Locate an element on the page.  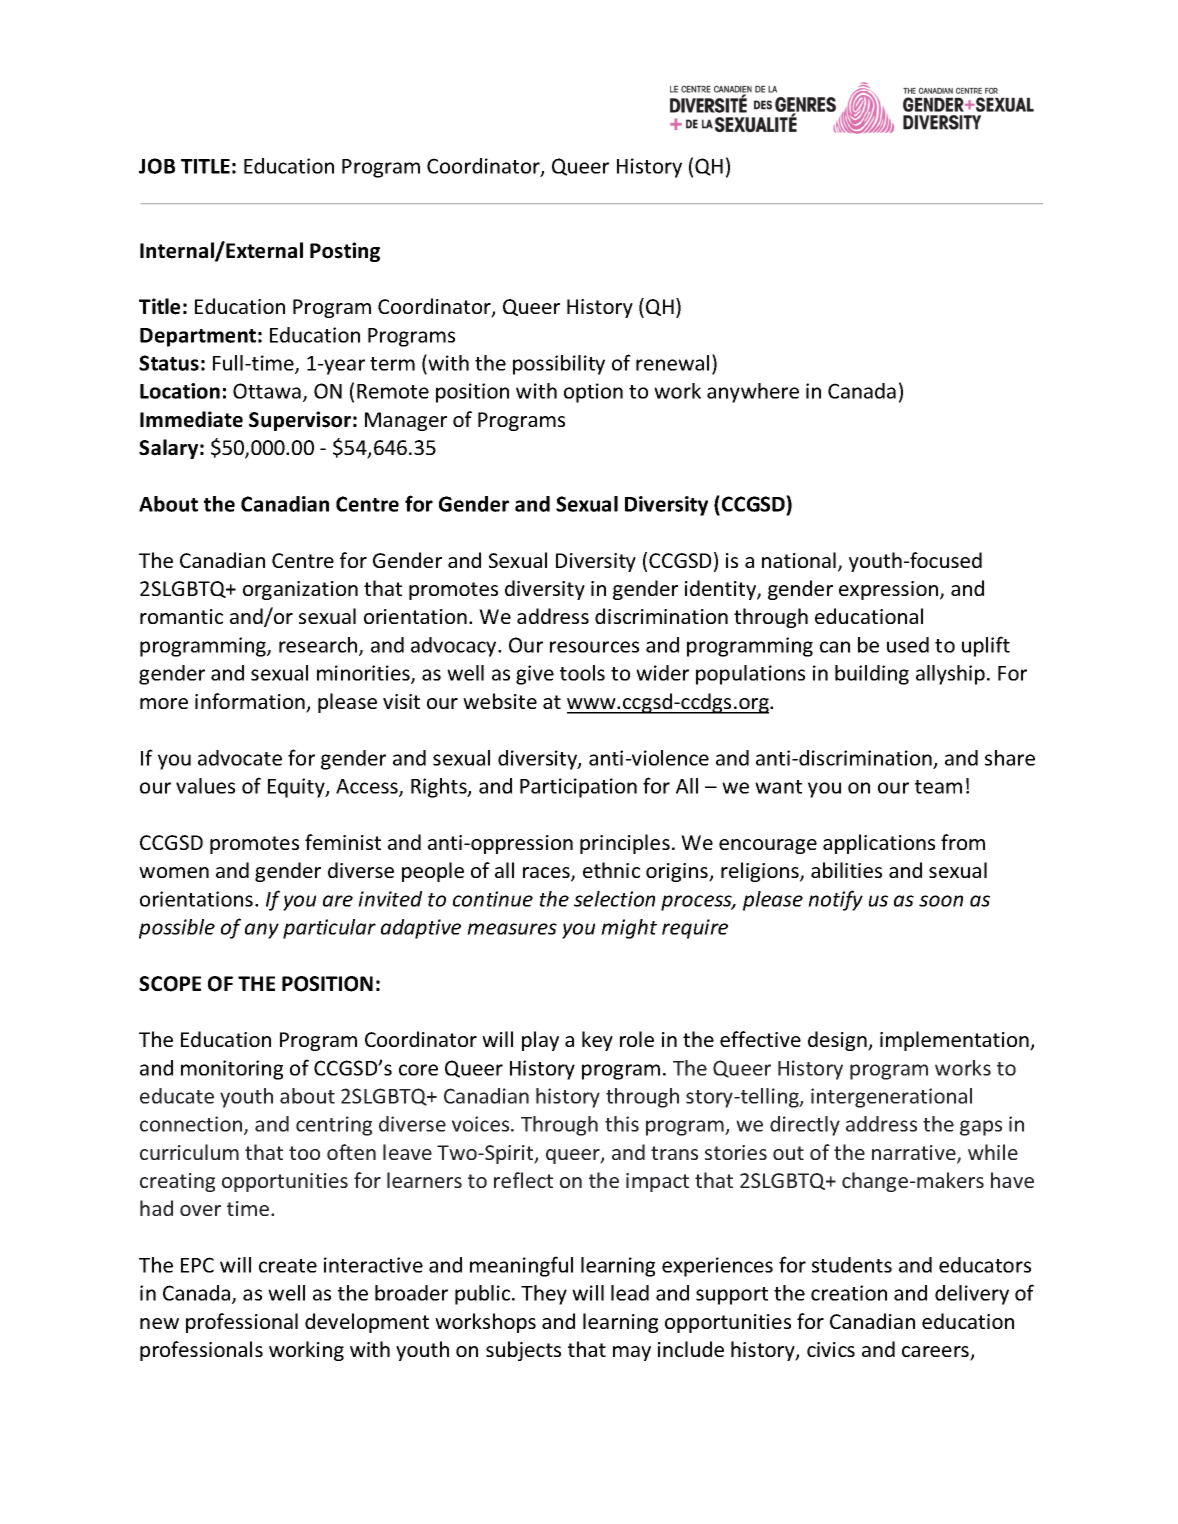
Posting is located at coordinates (345, 252).
